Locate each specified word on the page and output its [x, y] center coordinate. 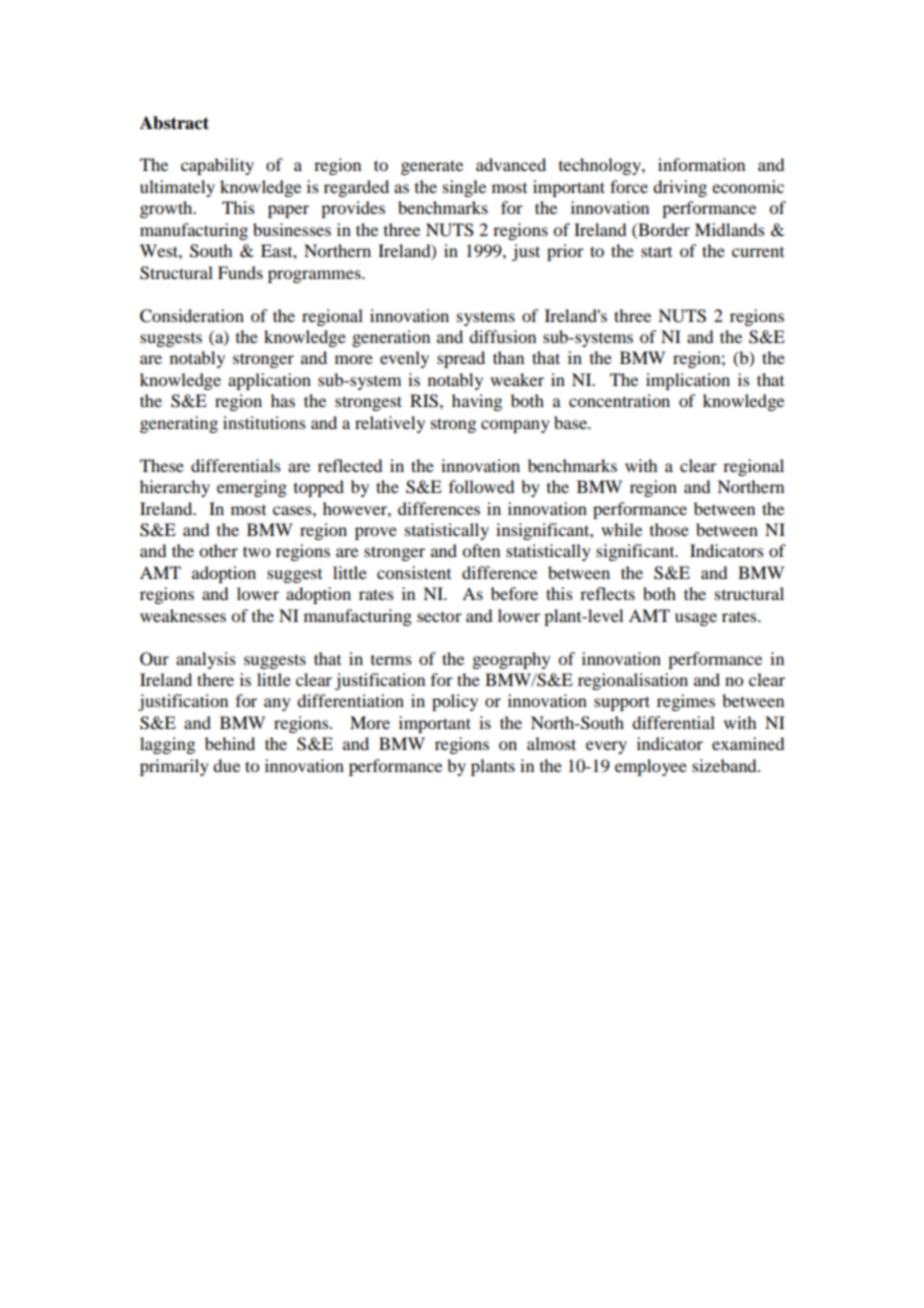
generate [432, 167]
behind [230, 743]
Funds [240, 272]
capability [217, 166]
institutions [264, 422]
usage [696, 619]
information [701, 164]
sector [439, 617]
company [515, 426]
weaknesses [183, 615]
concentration [619, 400]
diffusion [502, 336]
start [656, 251]
